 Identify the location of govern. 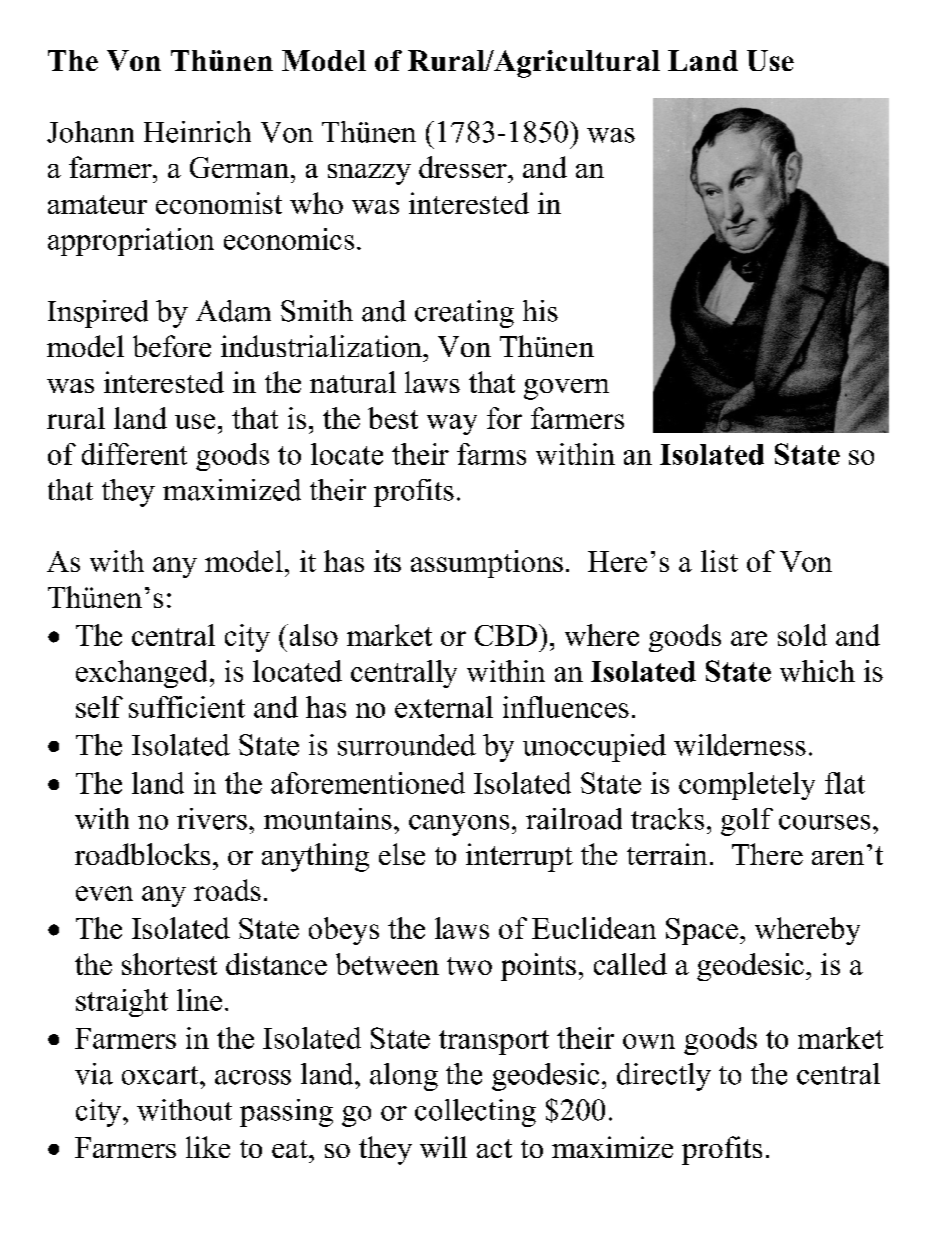
(566, 389).
